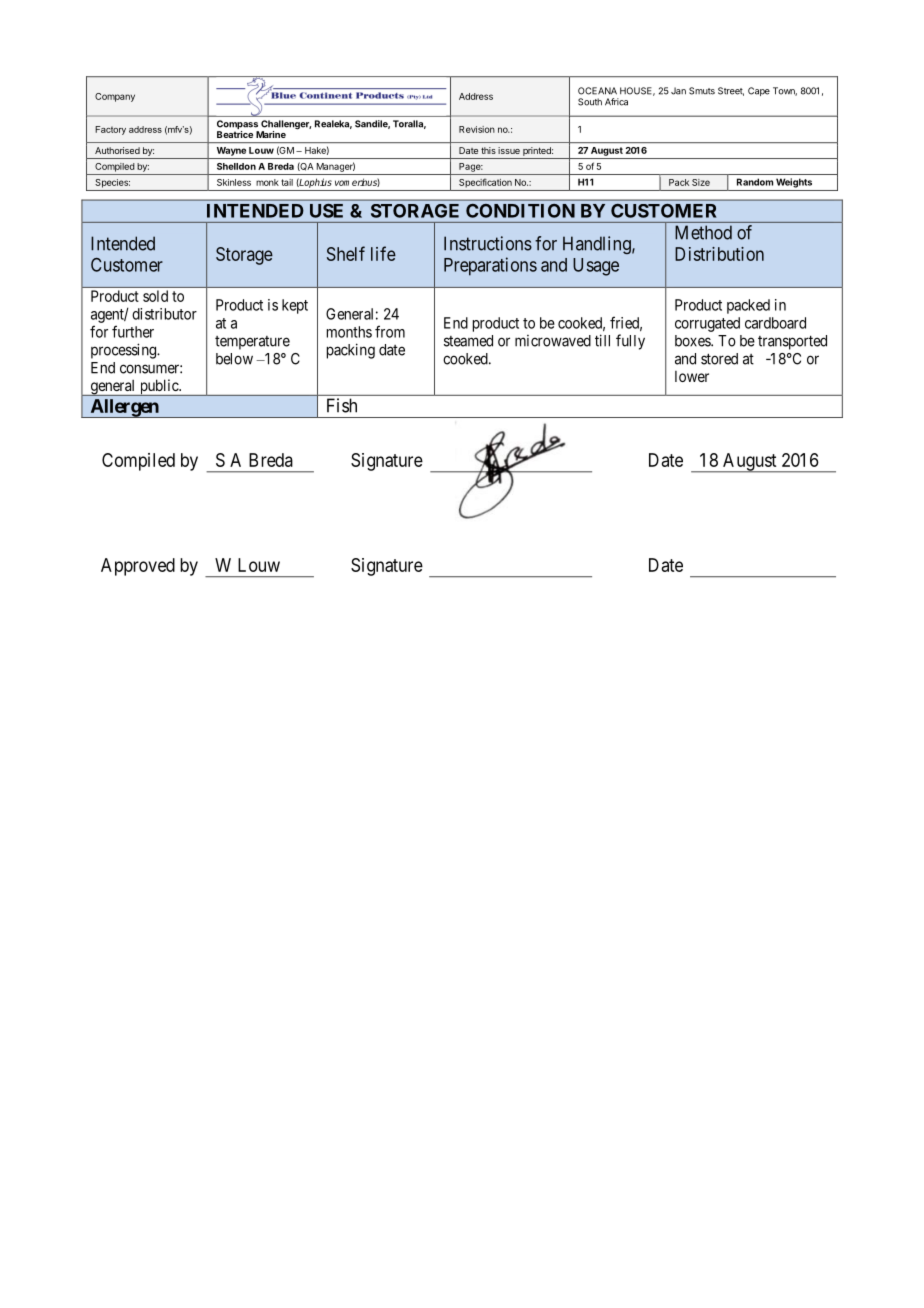 This document has height=1308, width=924. What do you see at coordinates (692, 376) in the document?
I see `lower` at bounding box center [692, 376].
